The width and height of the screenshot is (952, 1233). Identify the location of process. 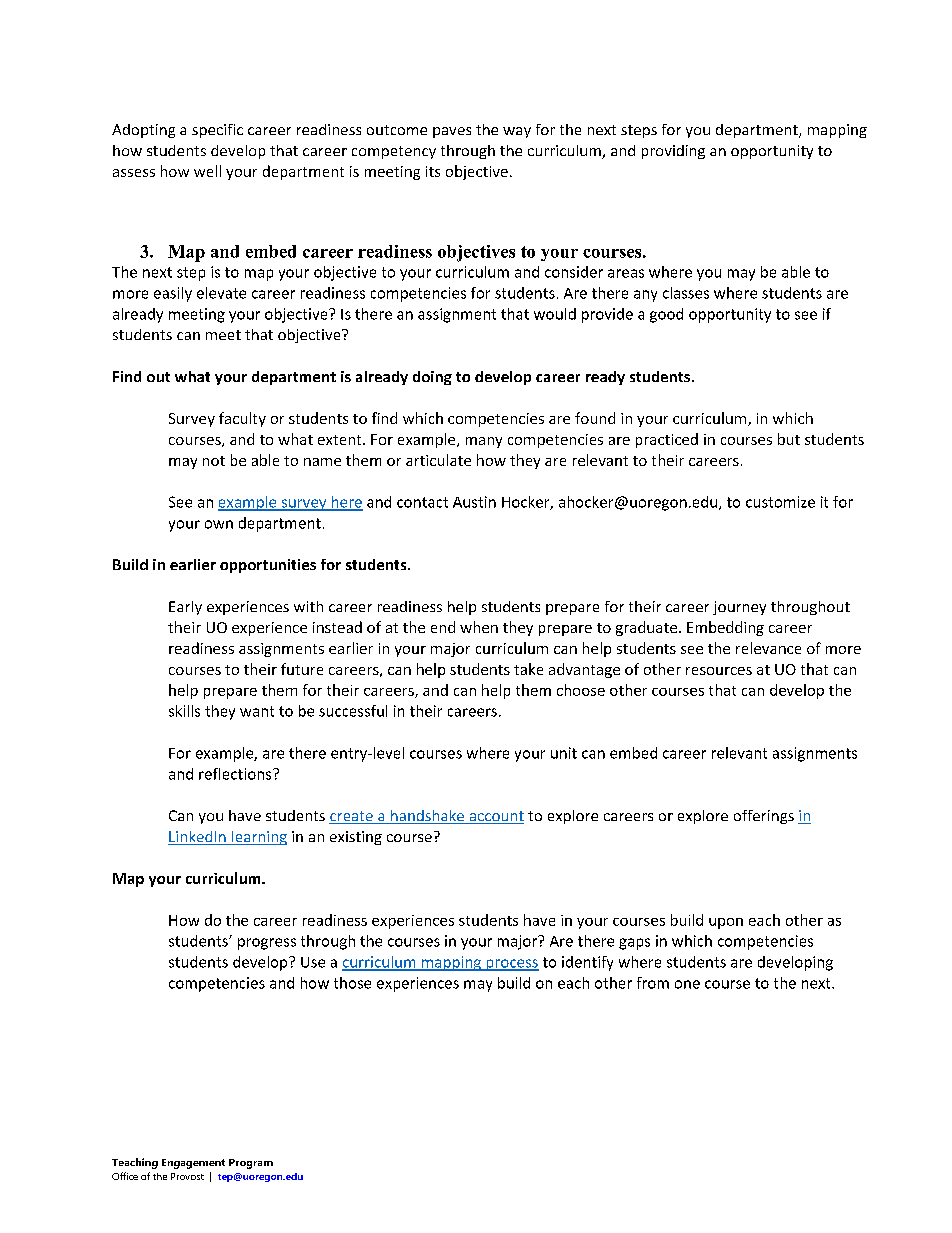
(511, 965).
